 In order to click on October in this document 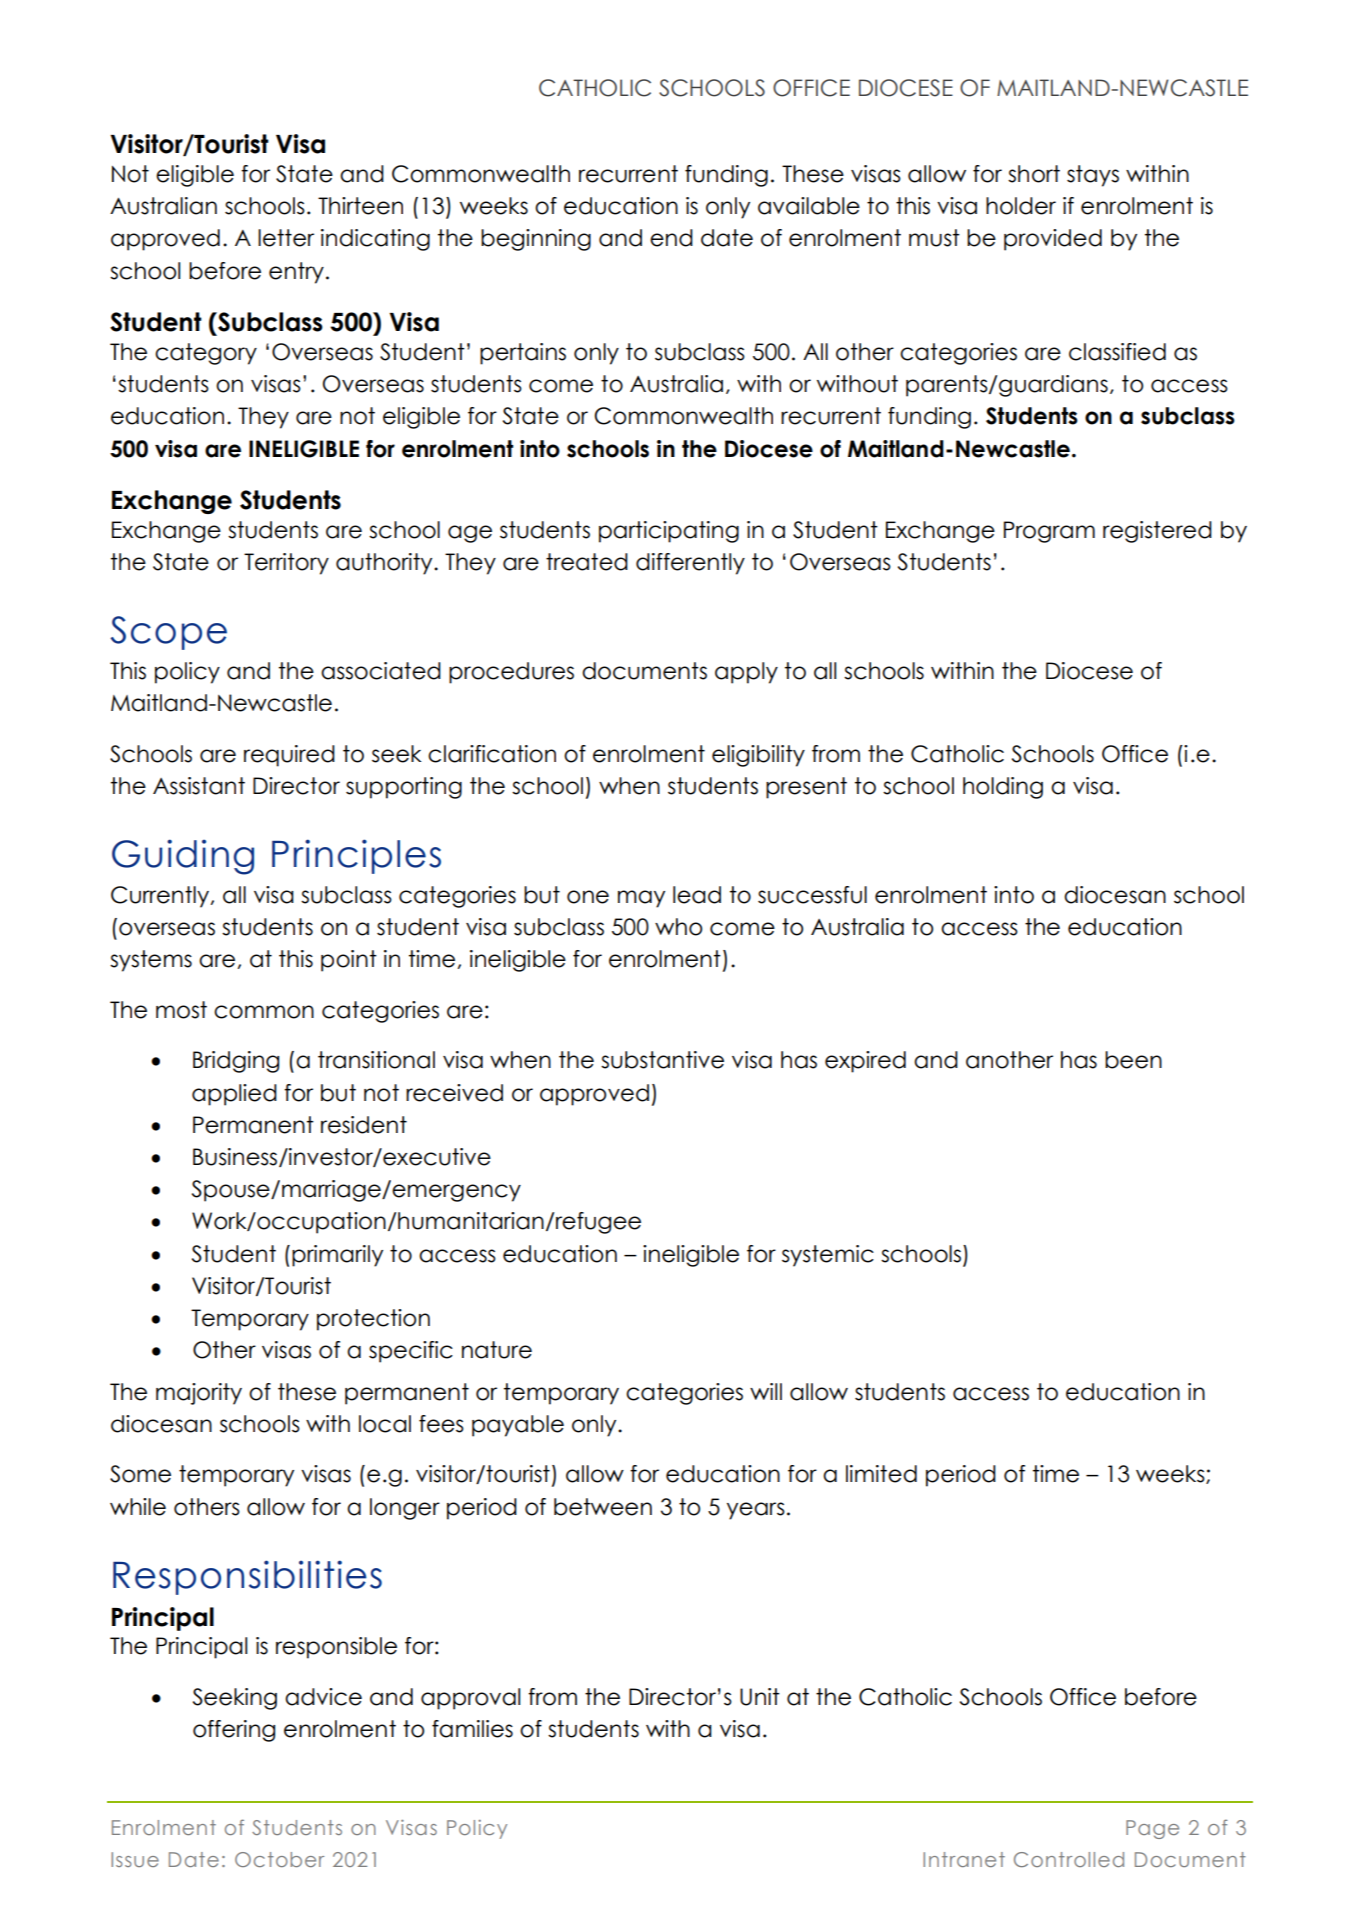, I will do `click(279, 1859)`.
